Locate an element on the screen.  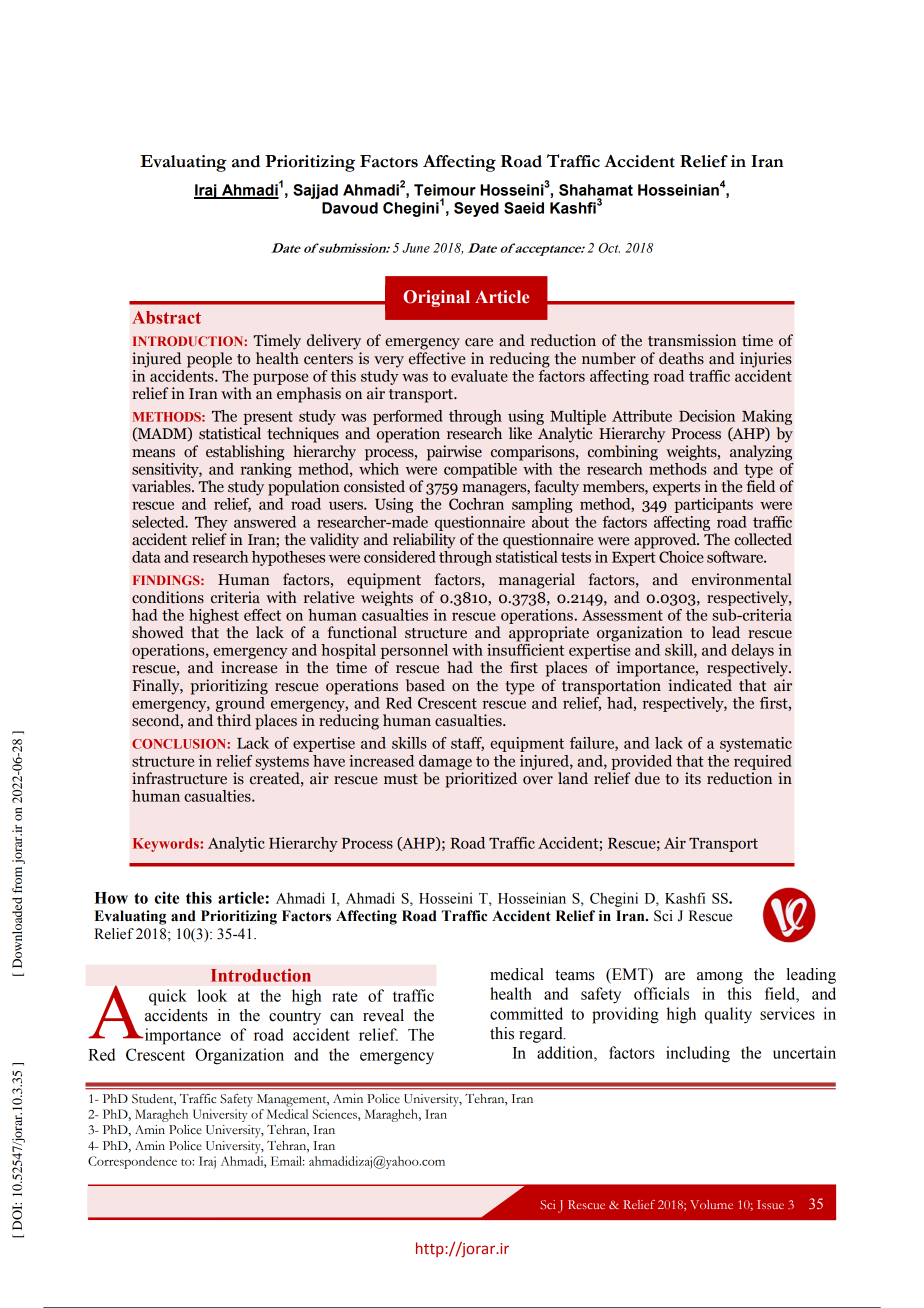
compatible is located at coordinates (480, 470).
